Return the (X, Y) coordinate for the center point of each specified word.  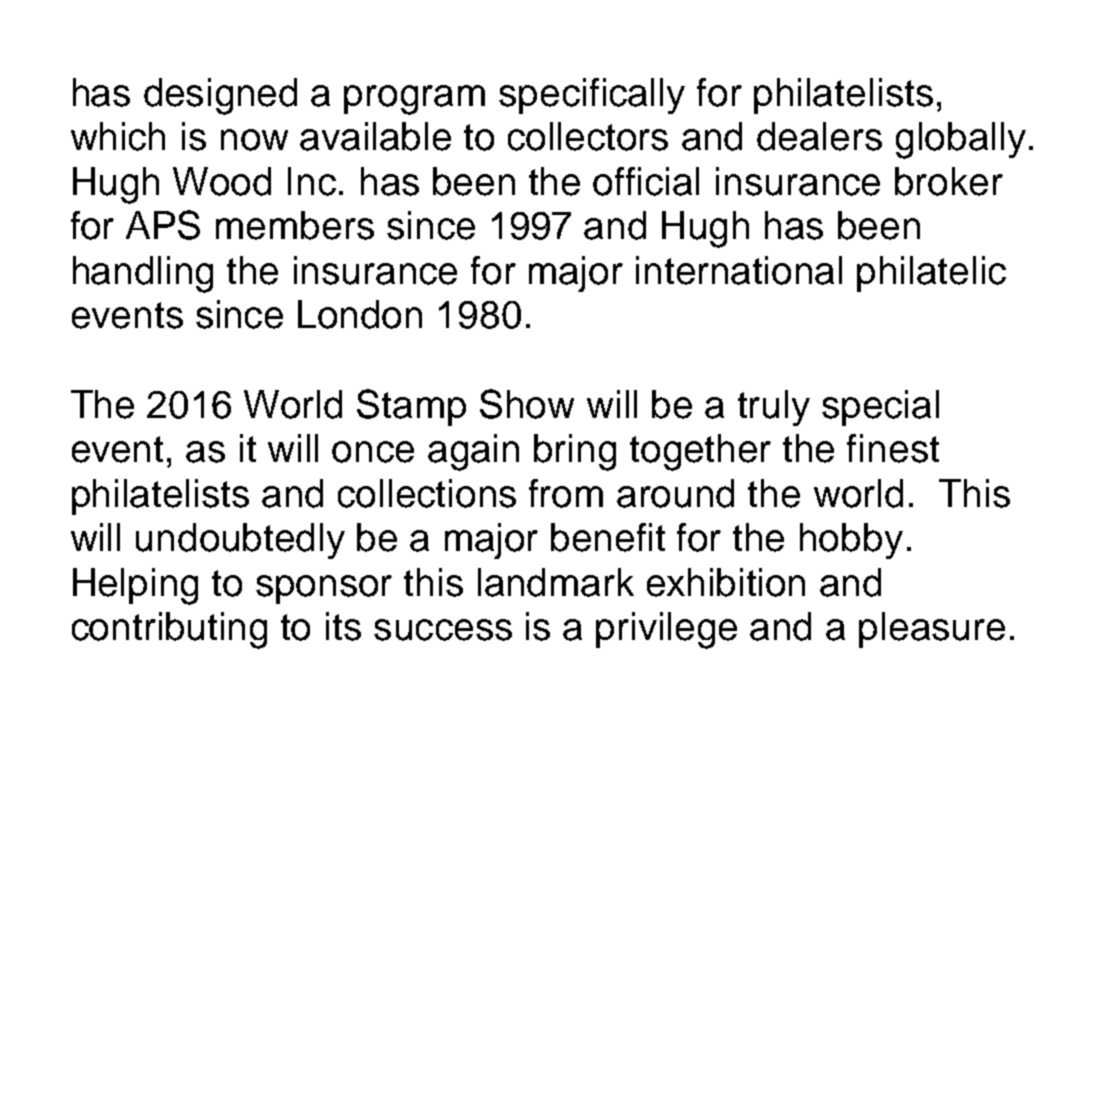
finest (893, 448)
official (646, 181)
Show (527, 404)
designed (220, 96)
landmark (556, 582)
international (739, 270)
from (566, 493)
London (360, 314)
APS (163, 225)
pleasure (932, 630)
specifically (592, 96)
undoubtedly (240, 541)
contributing (169, 630)
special (880, 408)
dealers (819, 136)
